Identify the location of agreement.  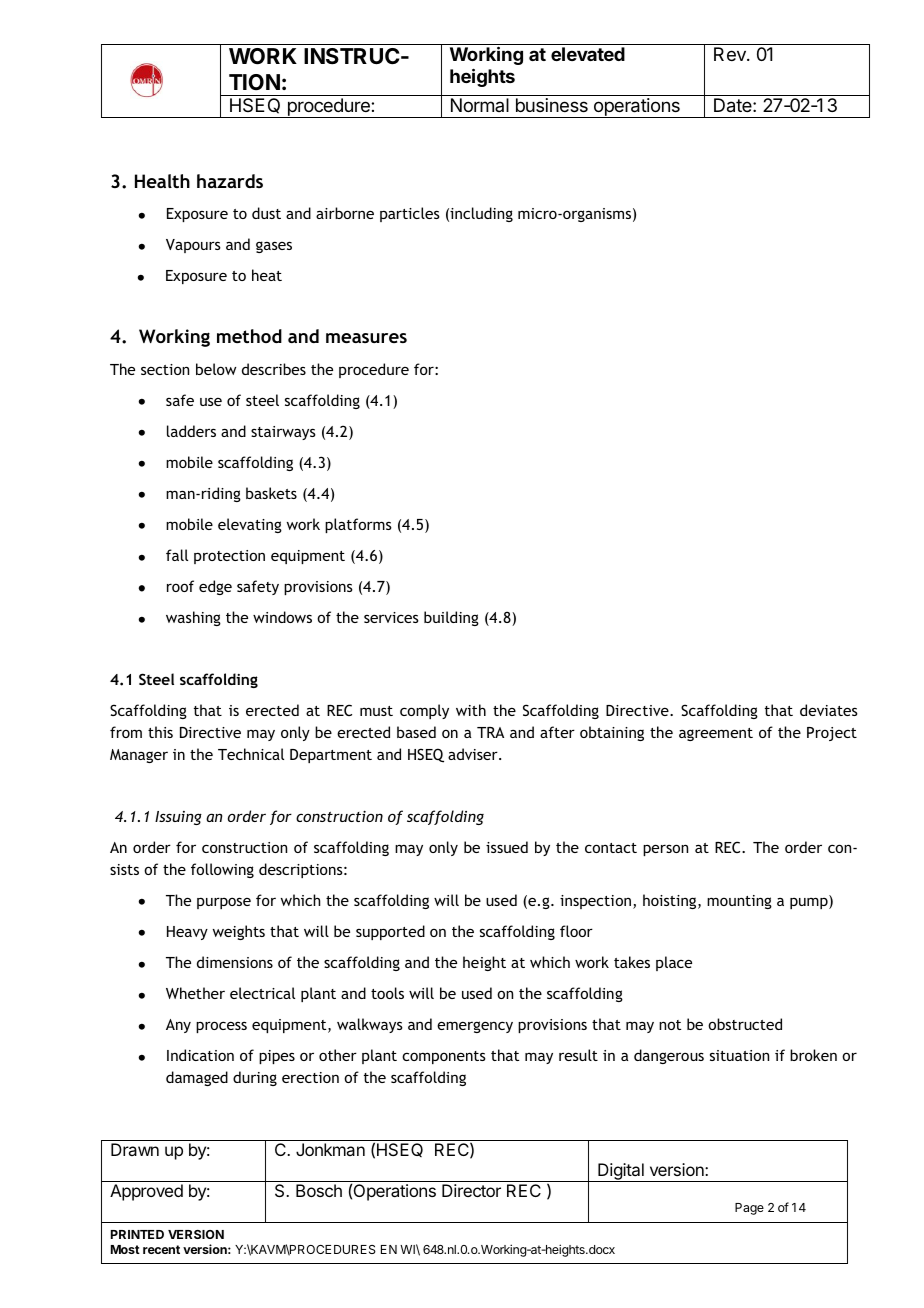
(716, 734).
